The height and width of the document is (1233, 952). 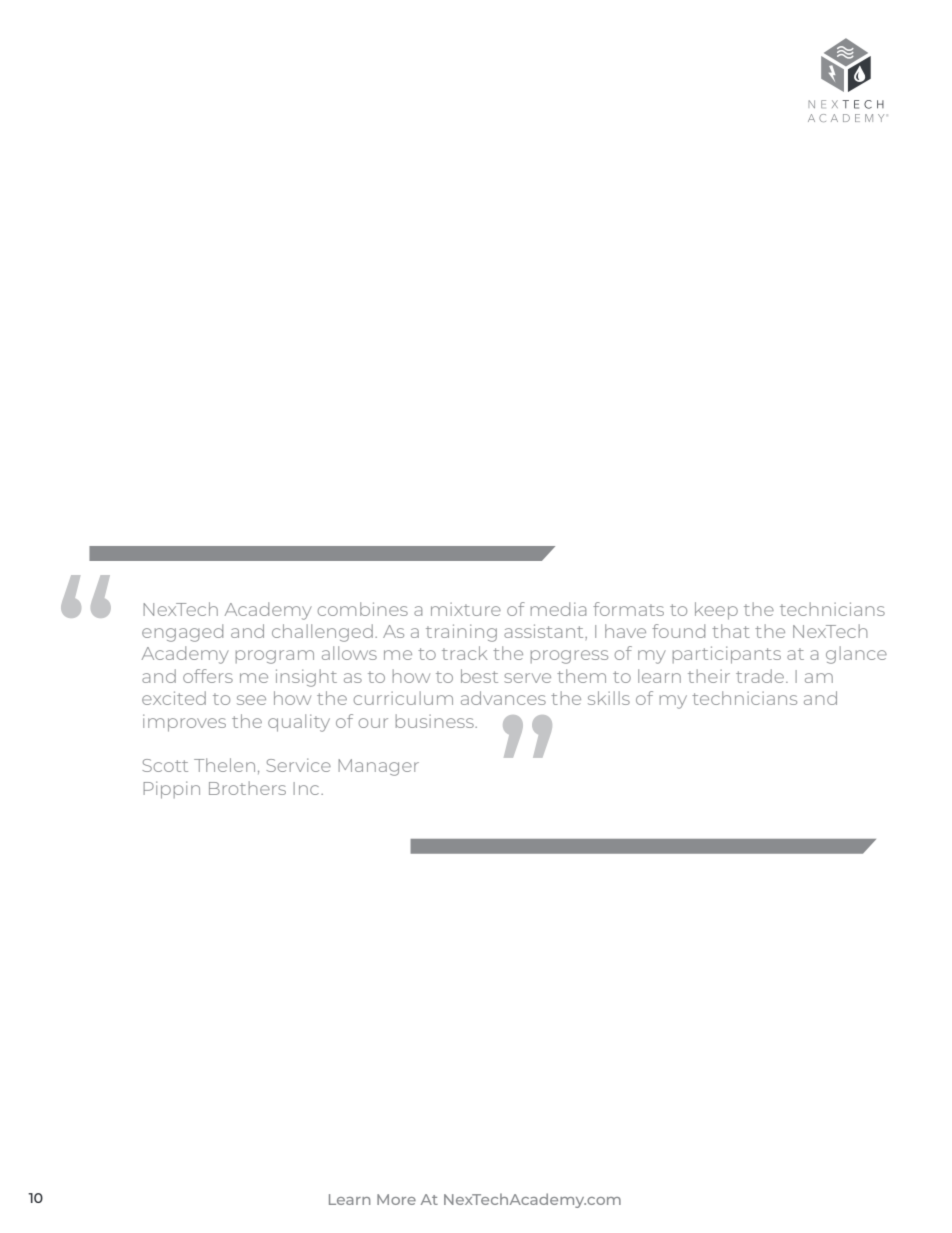 What do you see at coordinates (182, 633) in the document?
I see `engaged` at bounding box center [182, 633].
